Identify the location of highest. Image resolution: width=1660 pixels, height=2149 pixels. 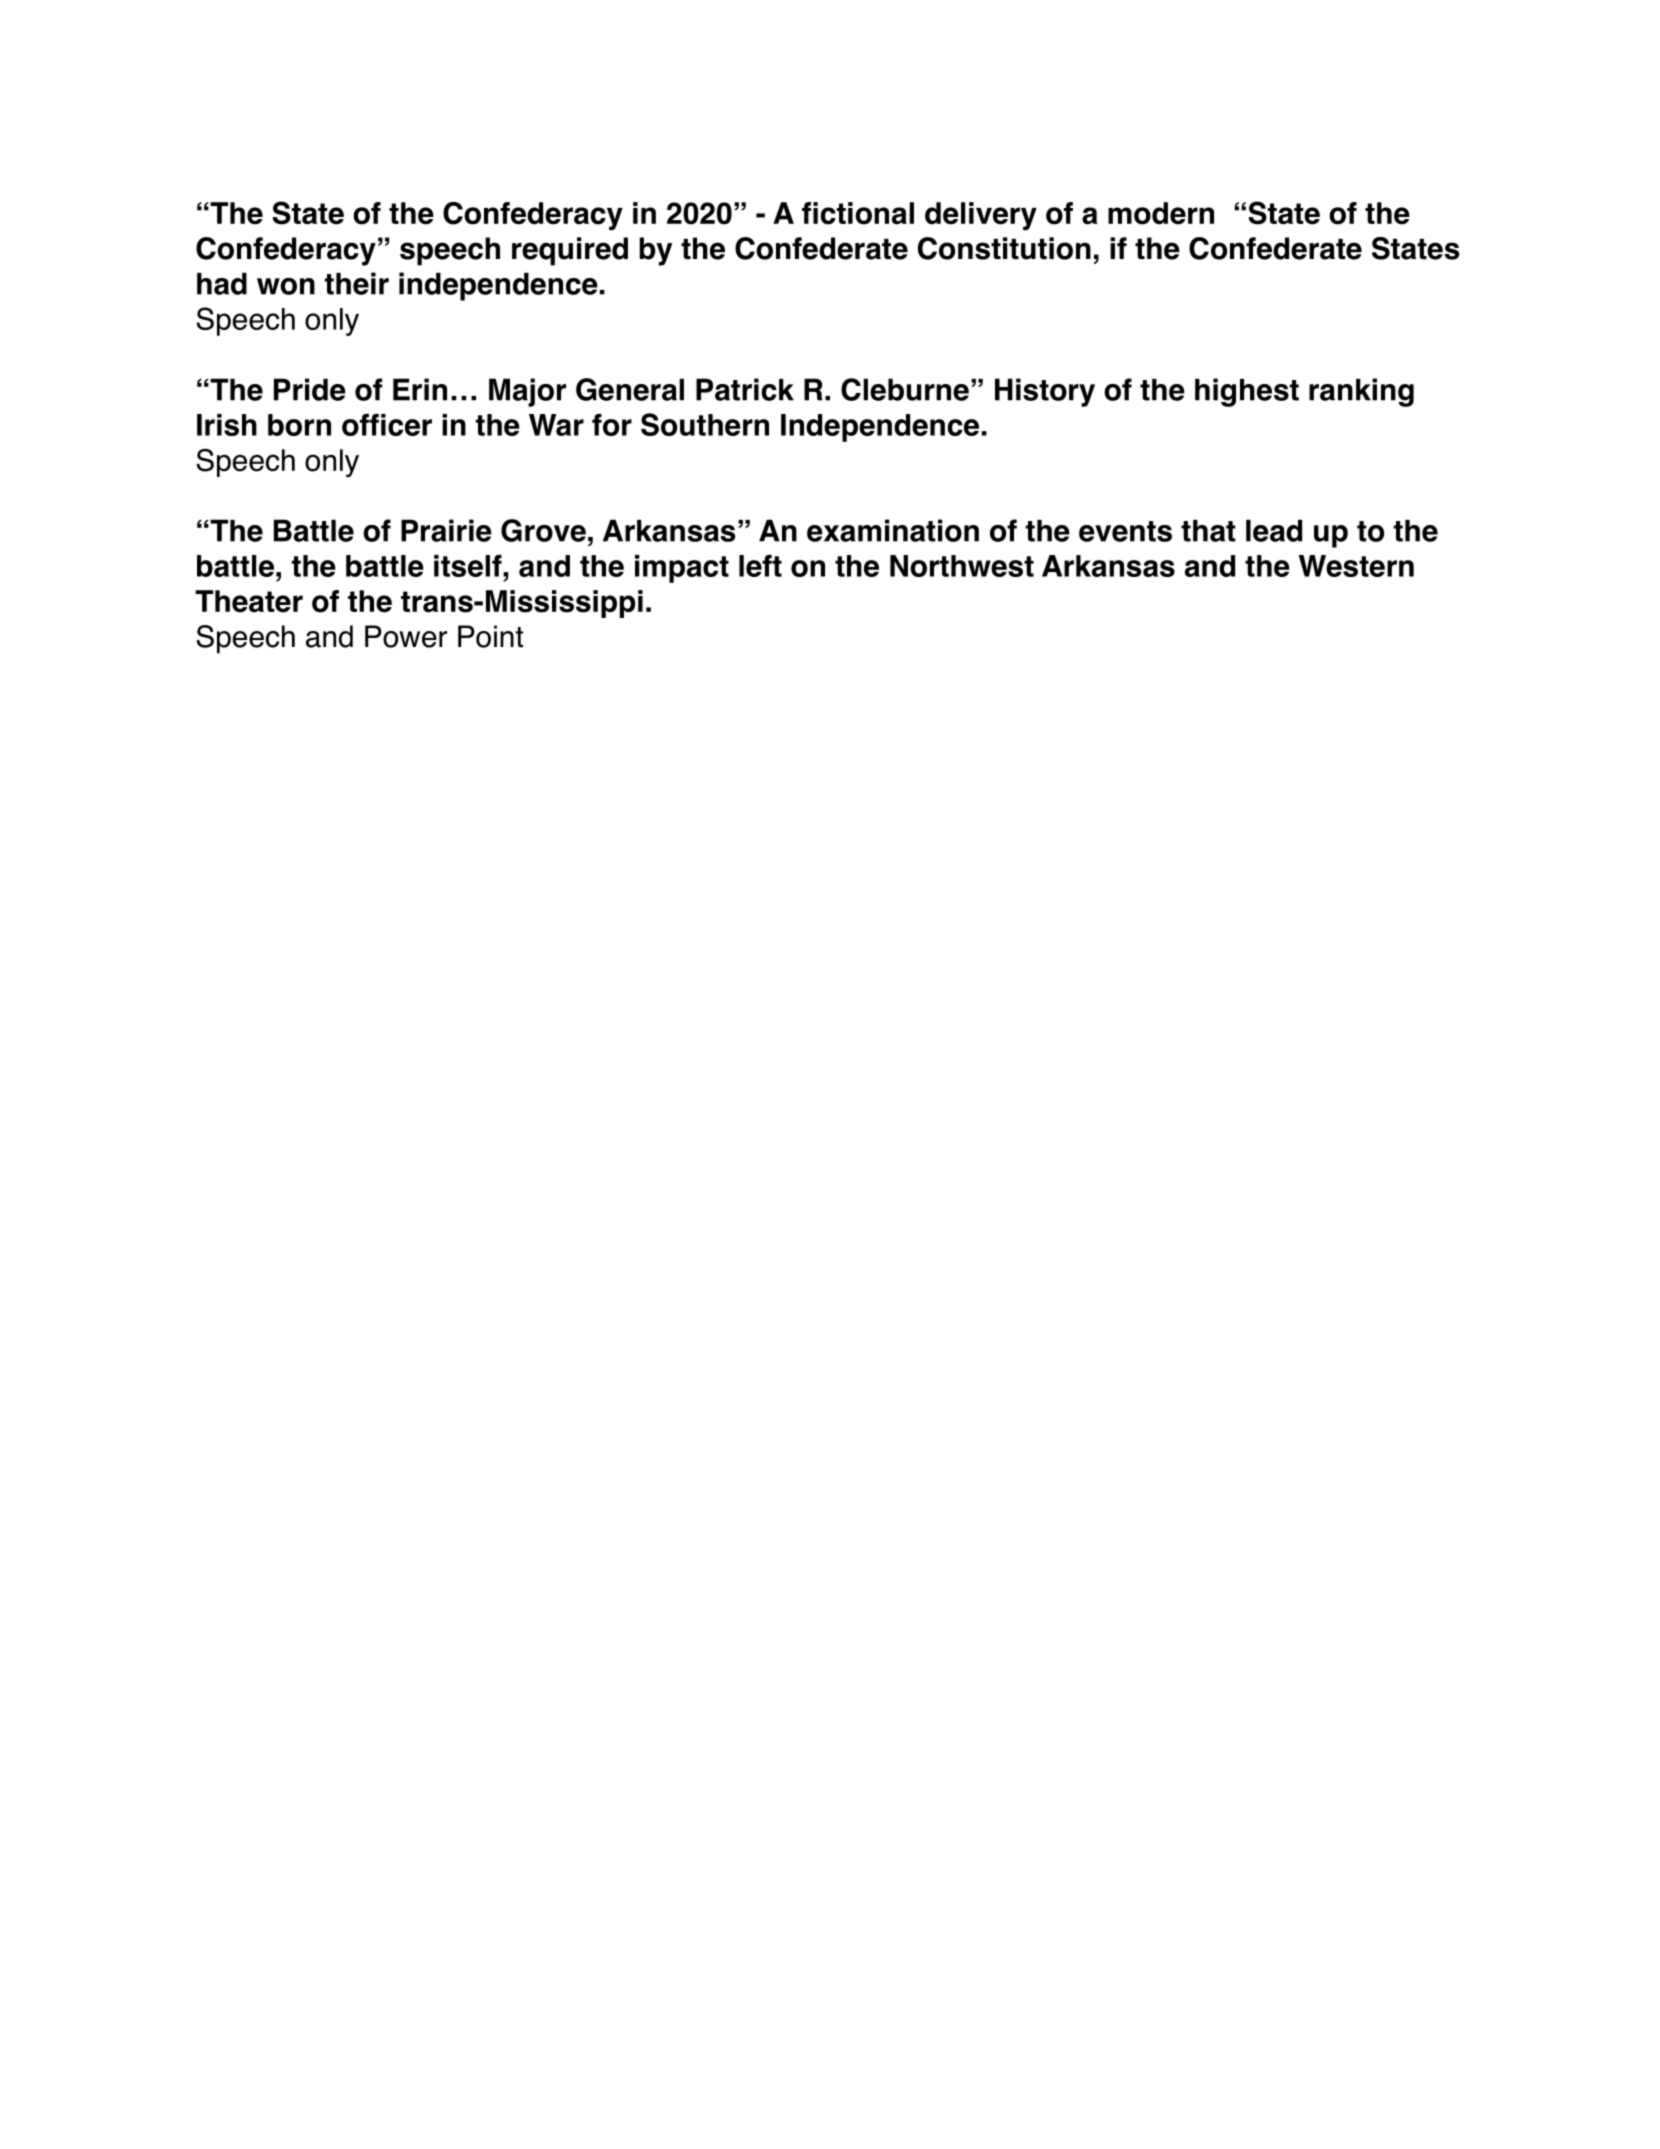
(1247, 392).
